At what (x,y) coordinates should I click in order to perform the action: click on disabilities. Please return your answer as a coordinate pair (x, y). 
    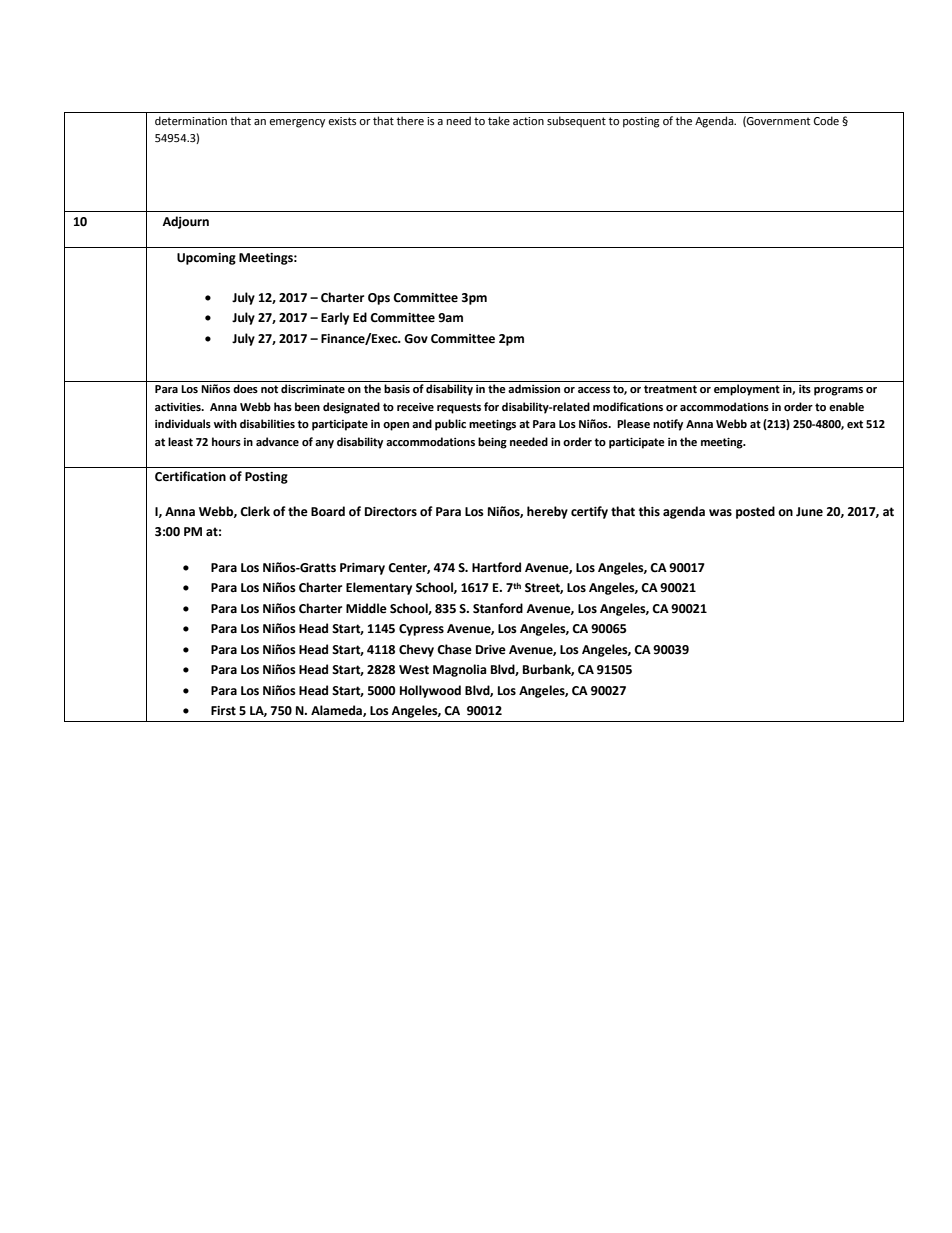
    Looking at the image, I should click on (267, 423).
